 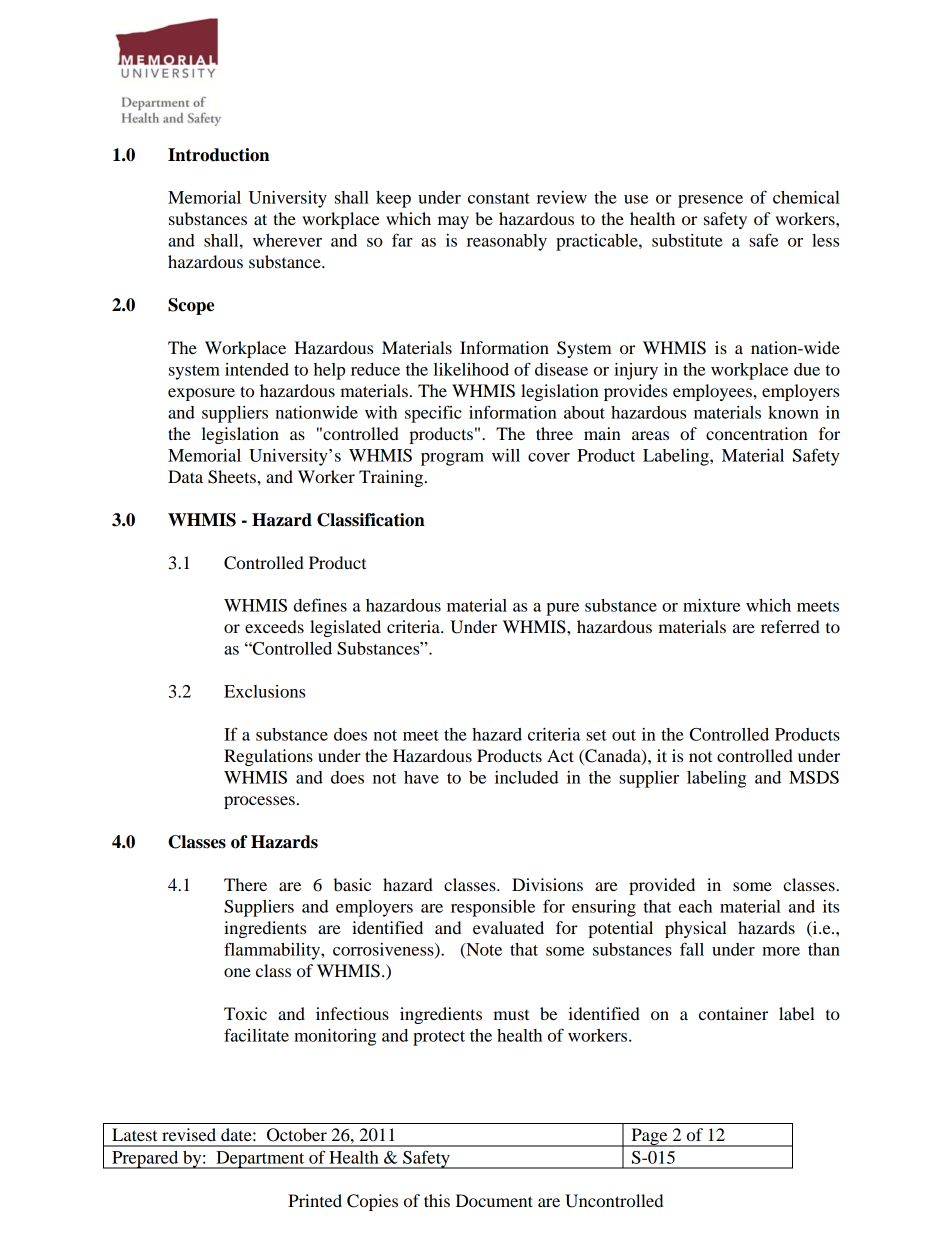 What do you see at coordinates (452, 459) in the screenshot?
I see `program` at bounding box center [452, 459].
